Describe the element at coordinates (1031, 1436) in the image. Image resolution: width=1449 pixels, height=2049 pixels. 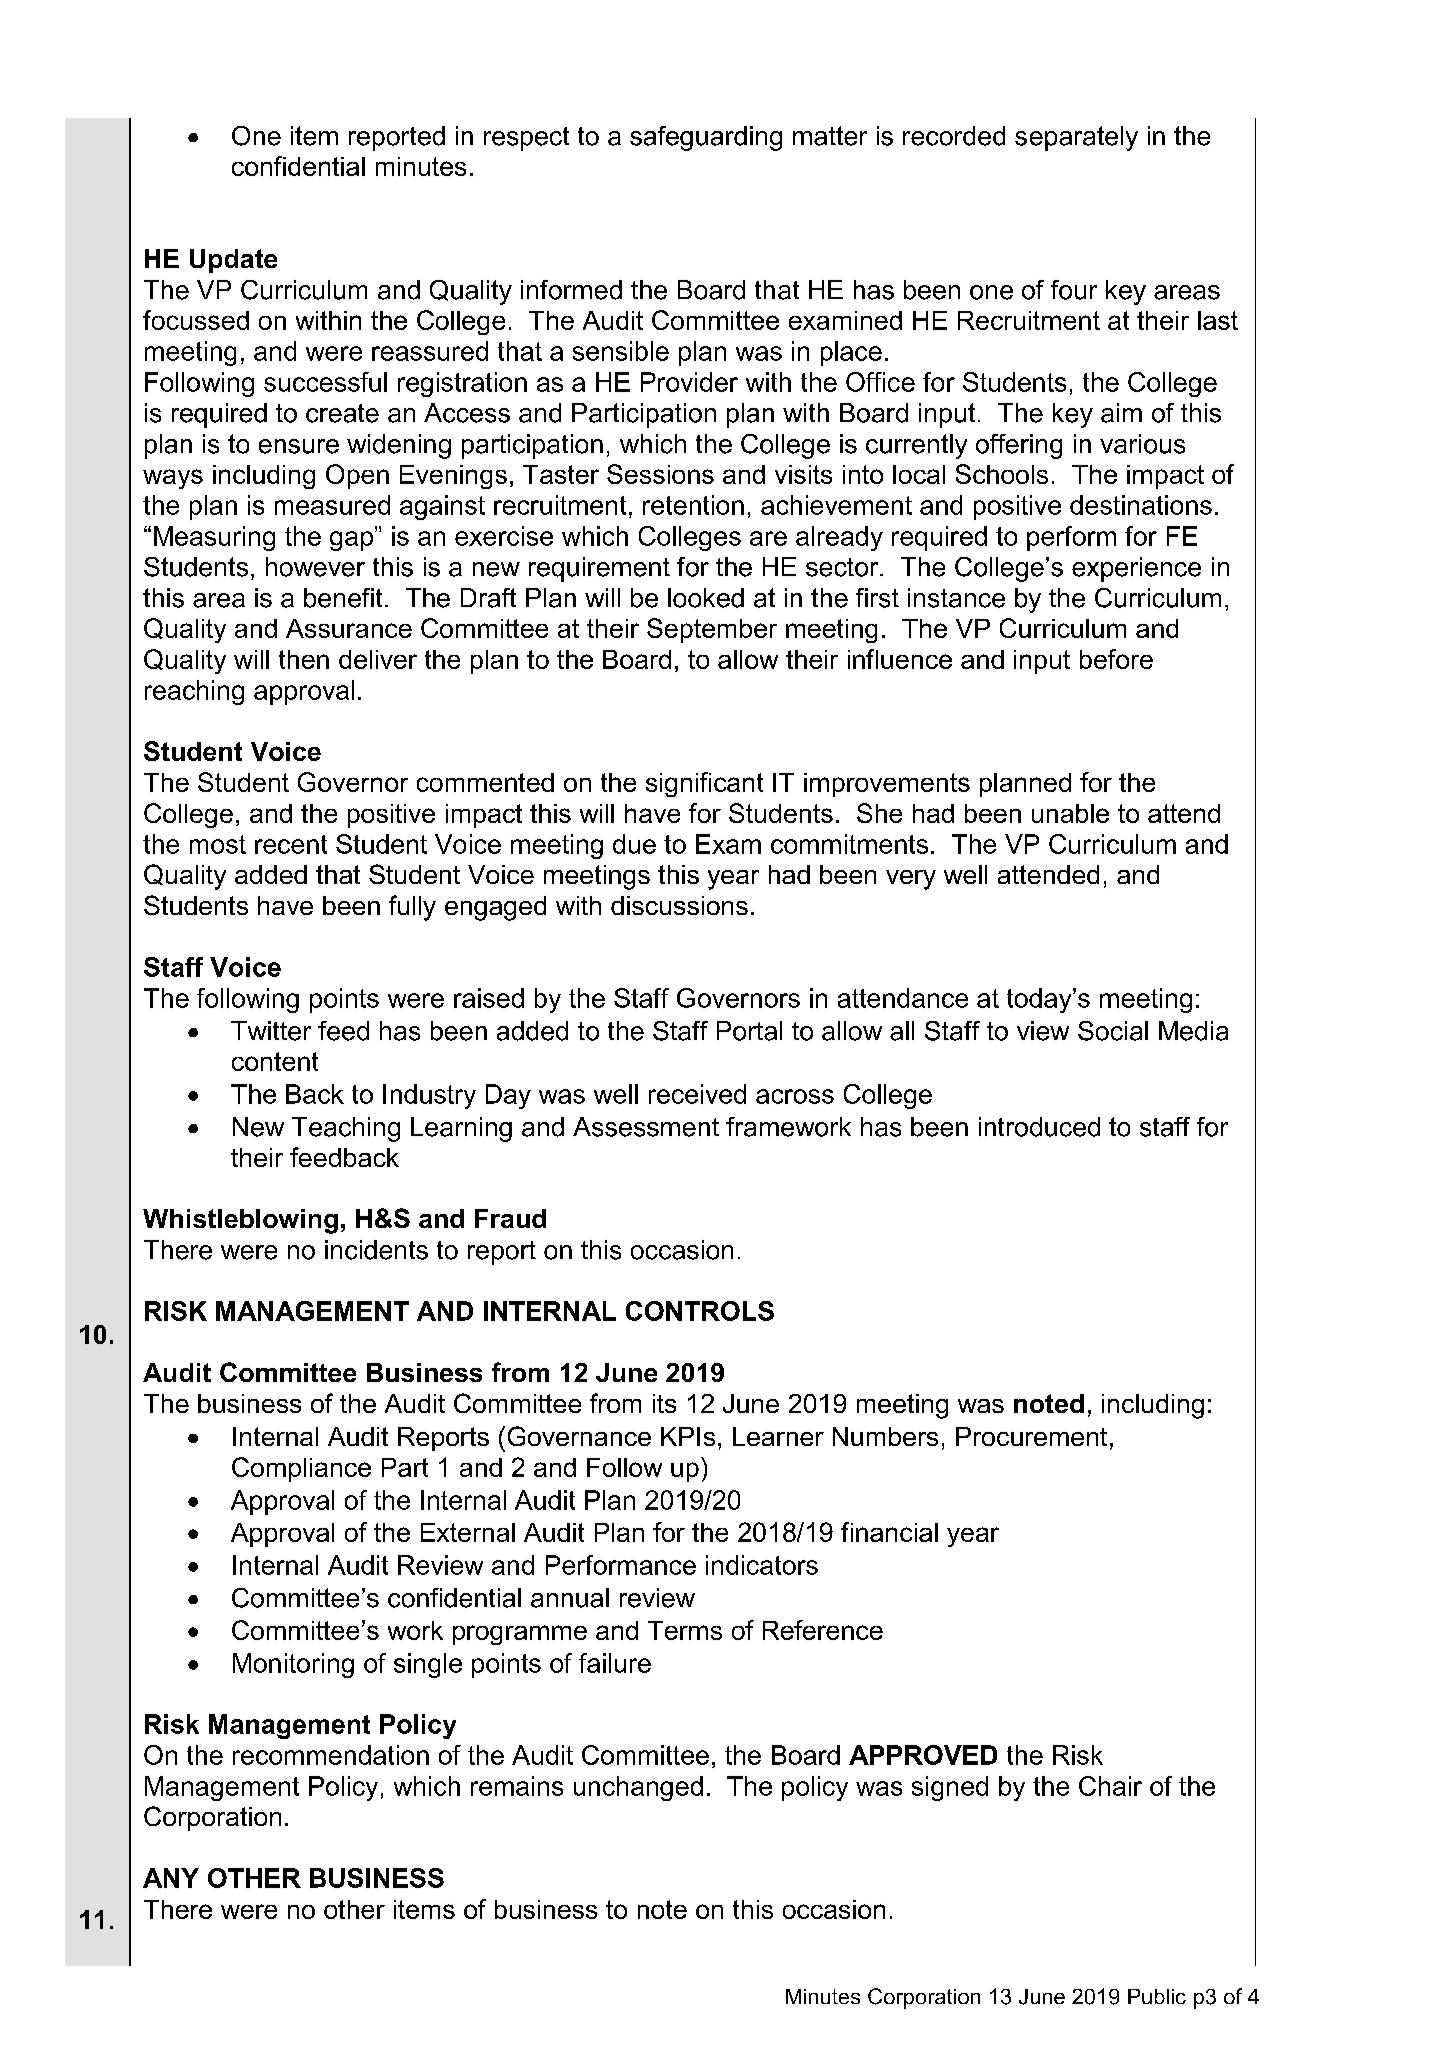
I see `Procurement` at that location.
